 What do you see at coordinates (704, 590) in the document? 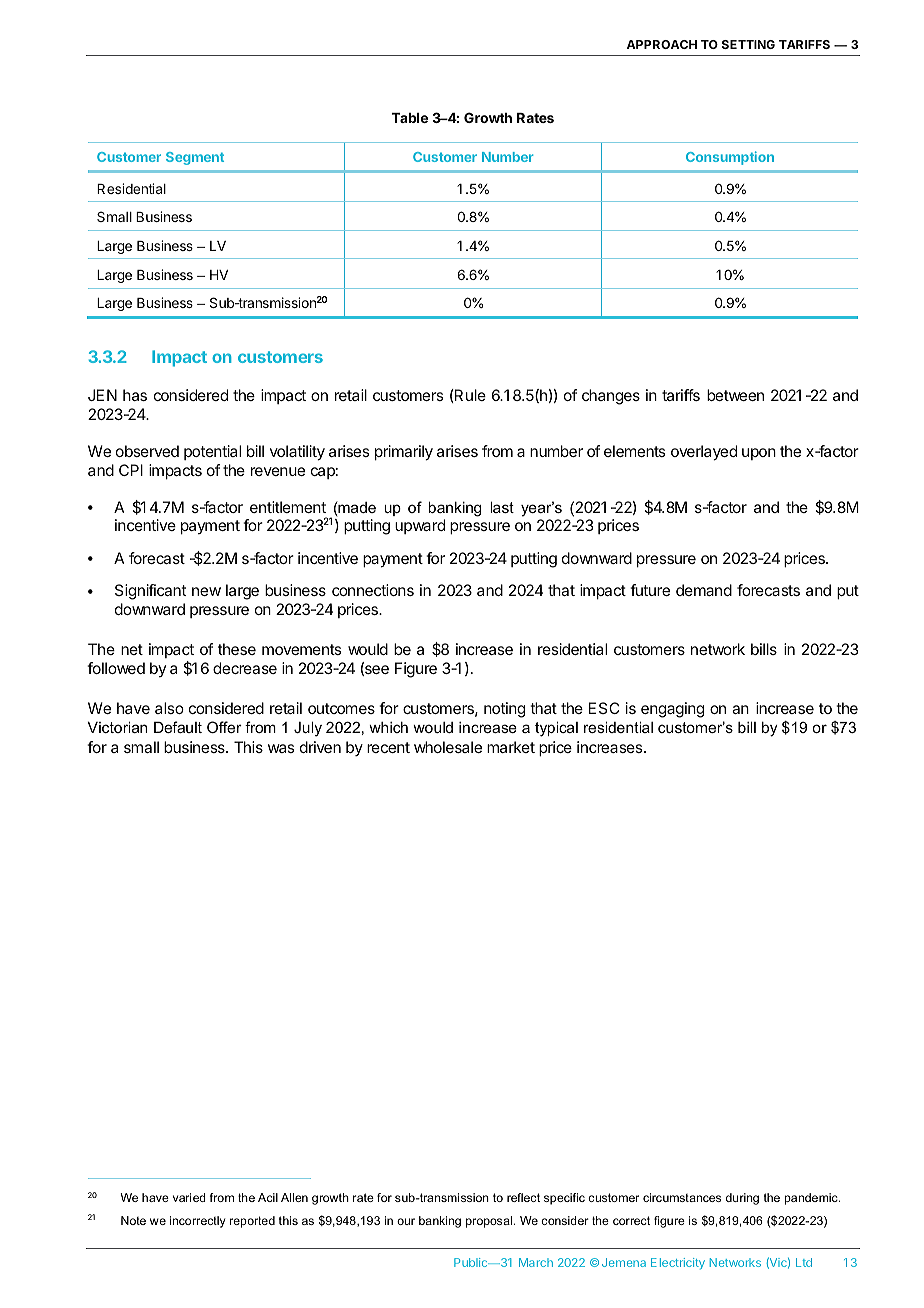
I see `demand` at bounding box center [704, 590].
